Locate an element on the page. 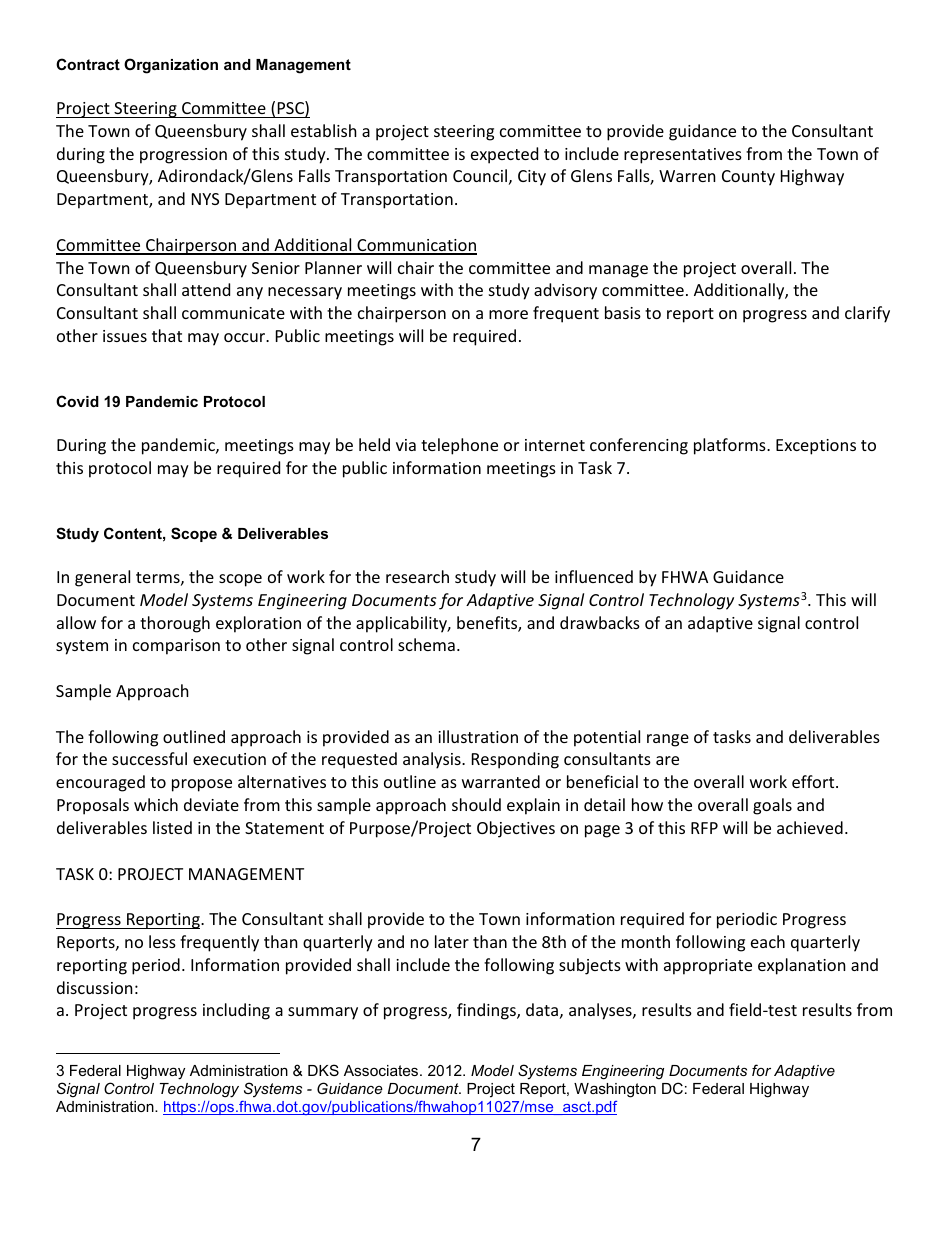 The image size is (952, 1233). attend is located at coordinates (206, 289).
